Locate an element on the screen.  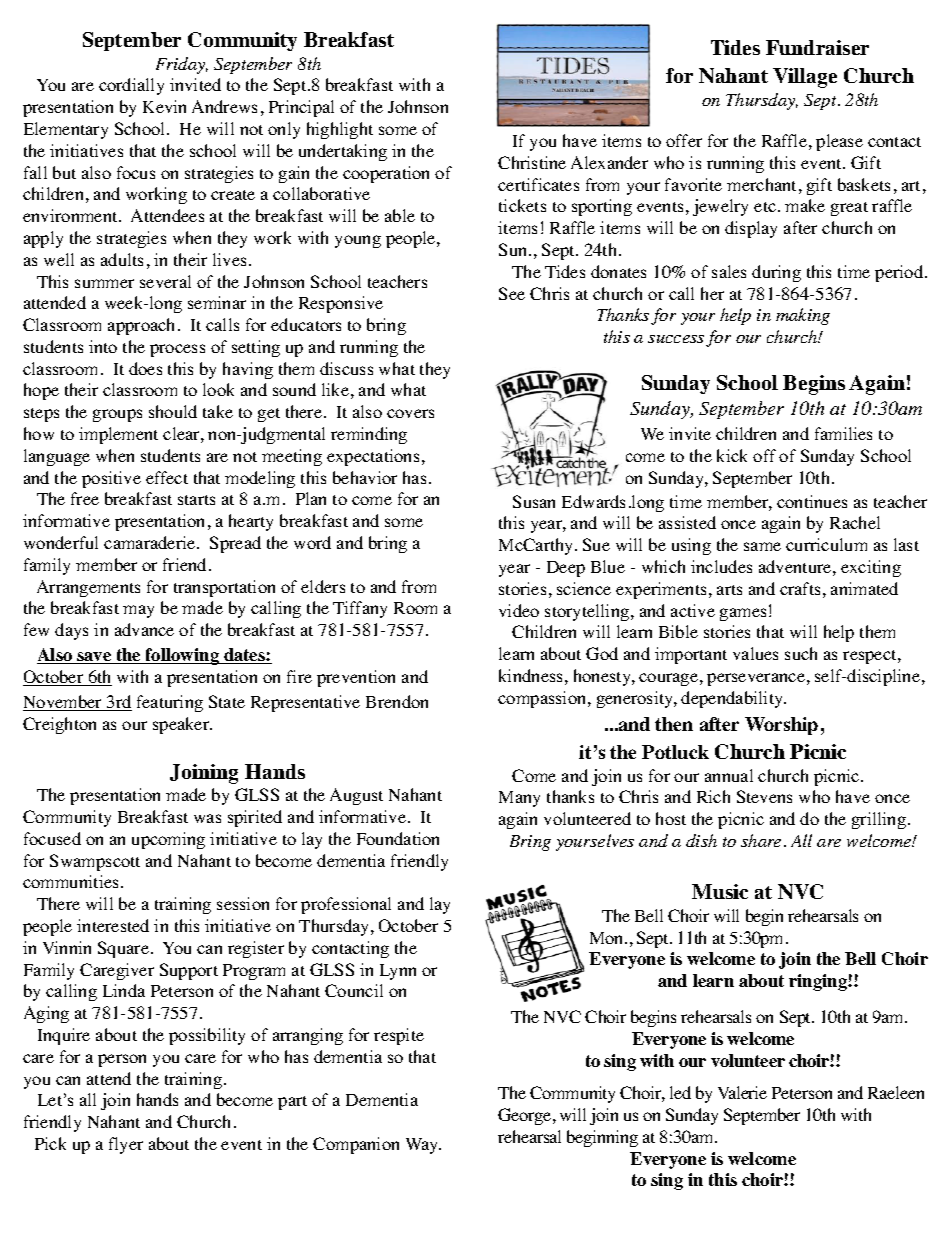
highlight is located at coordinates (340, 130).
